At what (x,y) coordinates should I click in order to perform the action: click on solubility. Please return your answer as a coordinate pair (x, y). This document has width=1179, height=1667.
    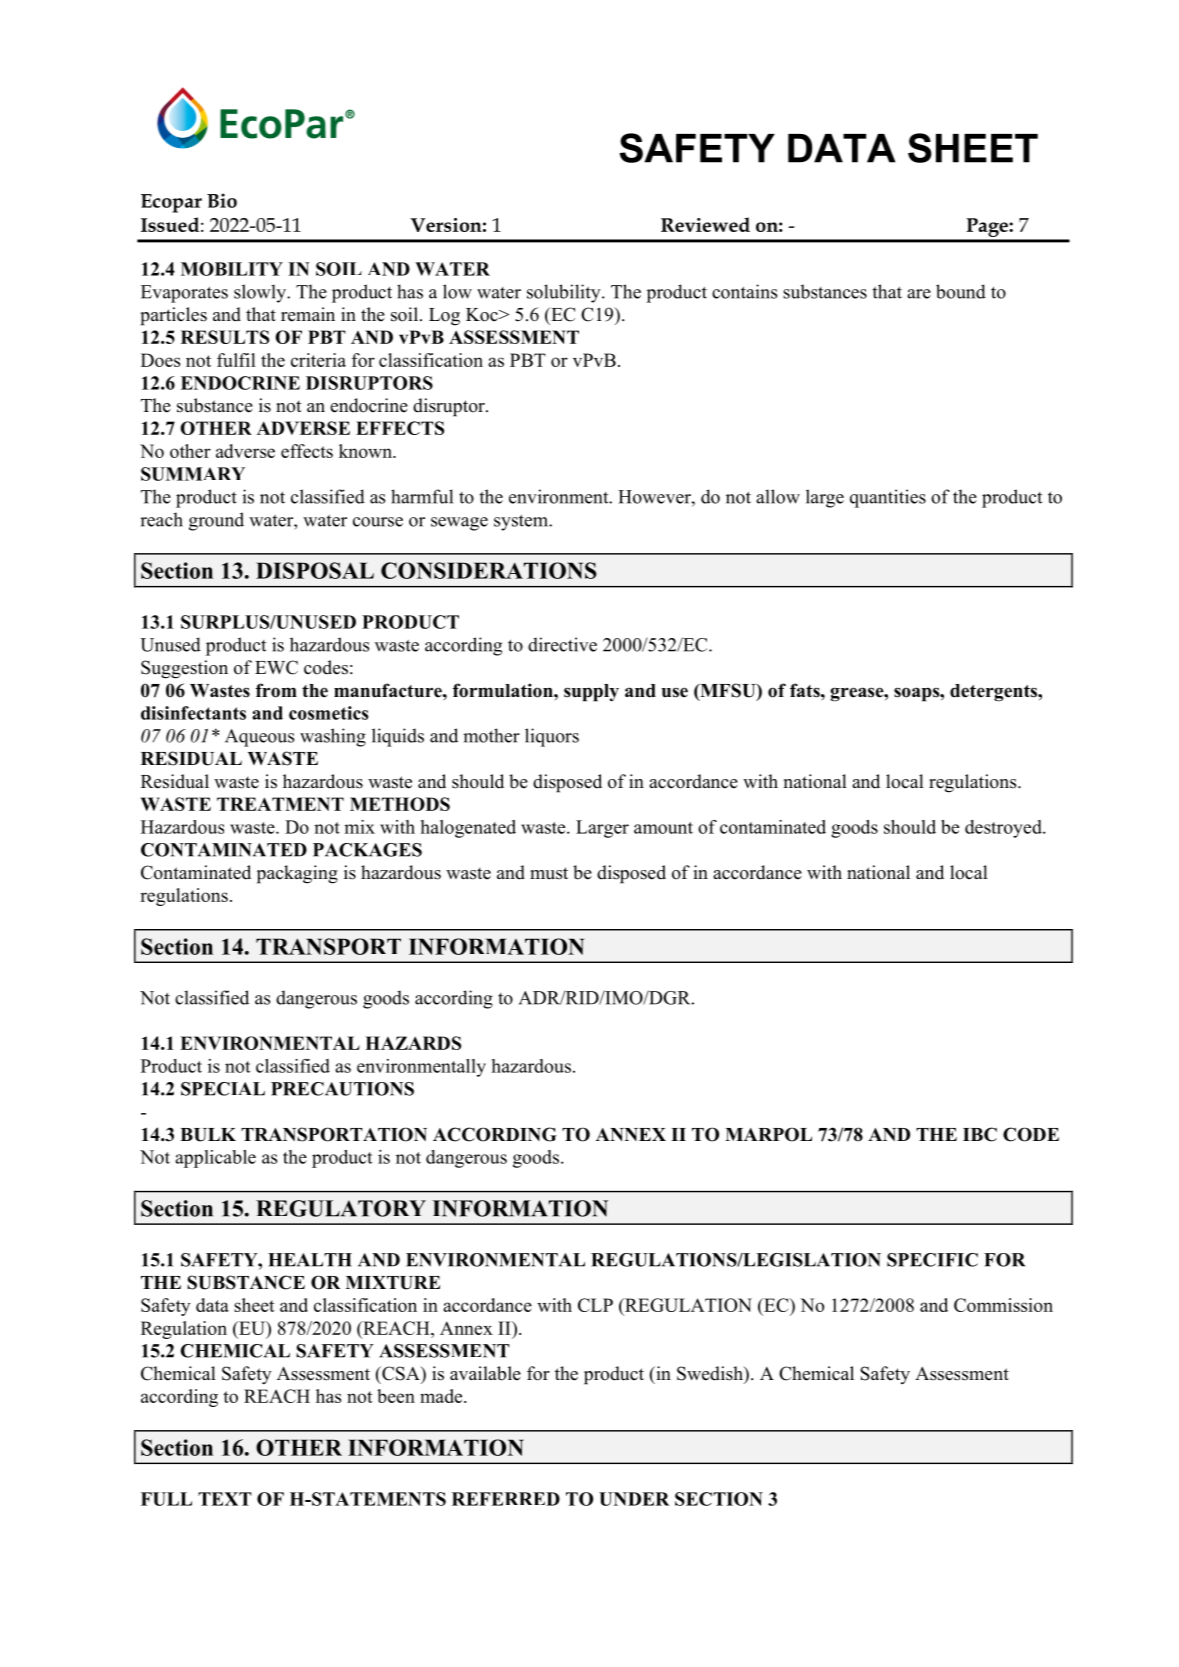
    Looking at the image, I should click on (565, 293).
